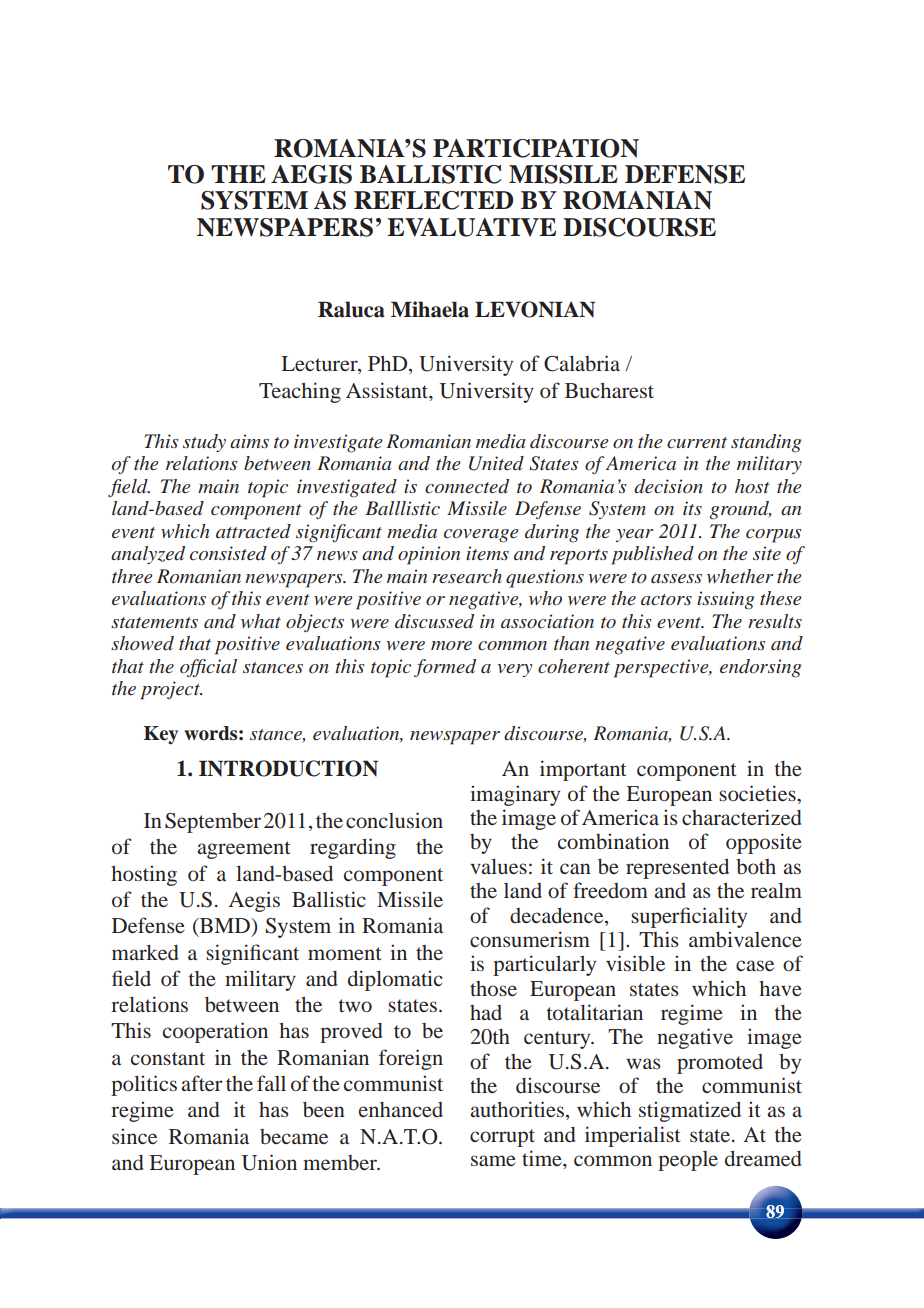  What do you see at coordinates (502, 1138) in the screenshot?
I see `corrupt` at bounding box center [502, 1138].
